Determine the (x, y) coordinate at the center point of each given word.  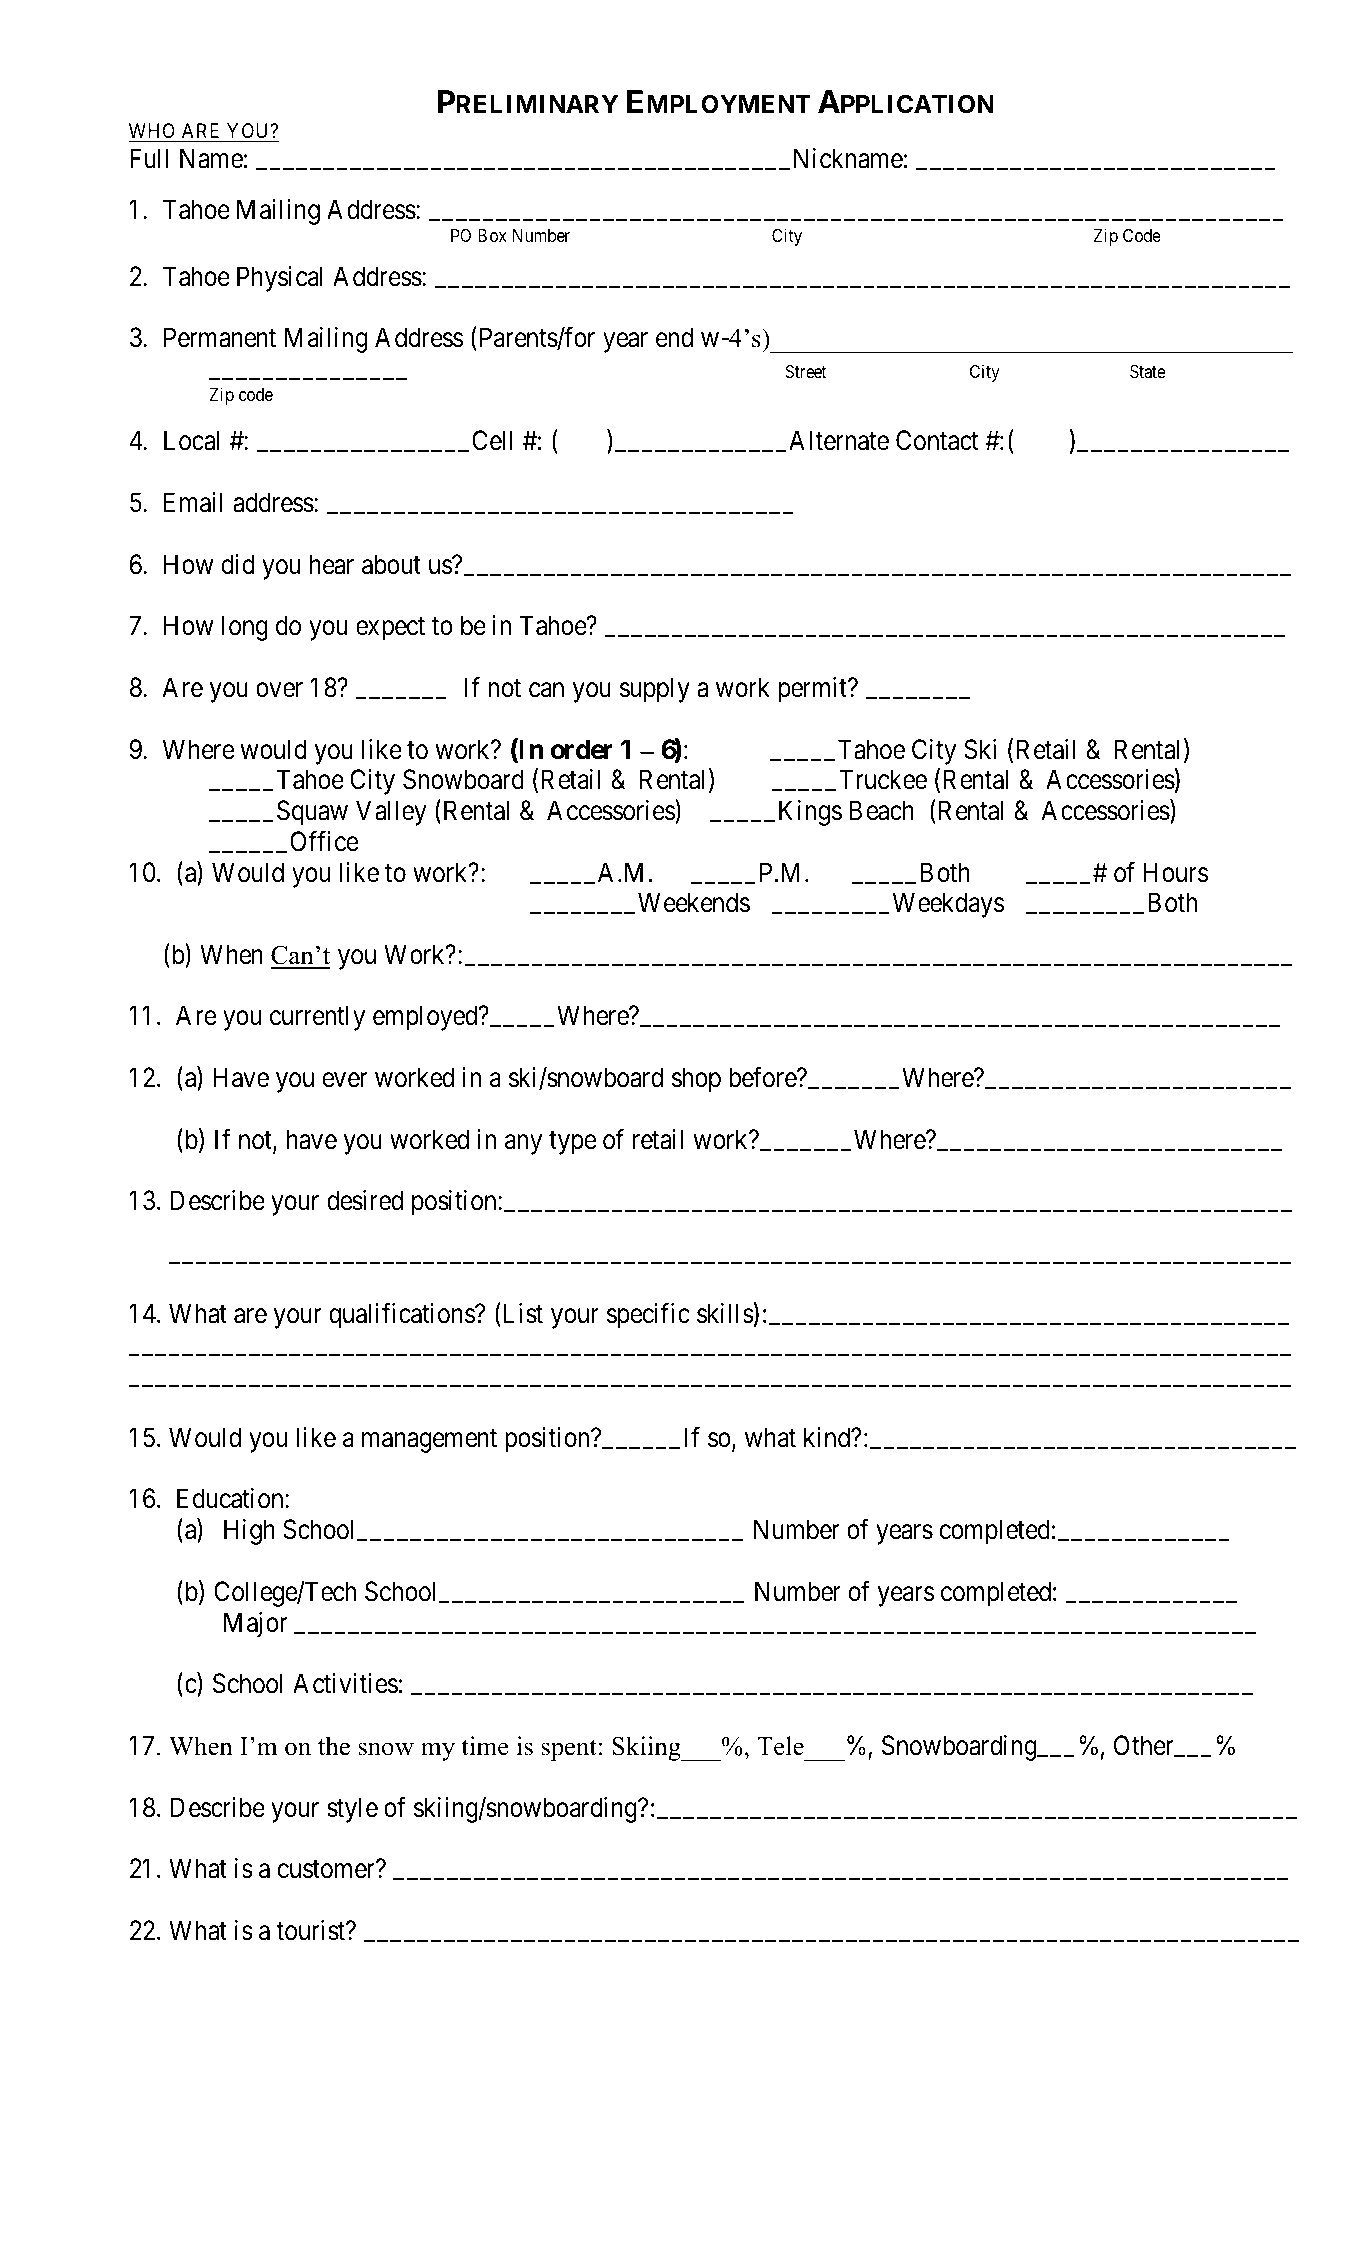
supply (655, 690)
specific (648, 1316)
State (1148, 372)
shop (696, 1080)
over (279, 690)
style (352, 1810)
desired (365, 1200)
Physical (280, 279)
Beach (882, 810)
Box (492, 235)
